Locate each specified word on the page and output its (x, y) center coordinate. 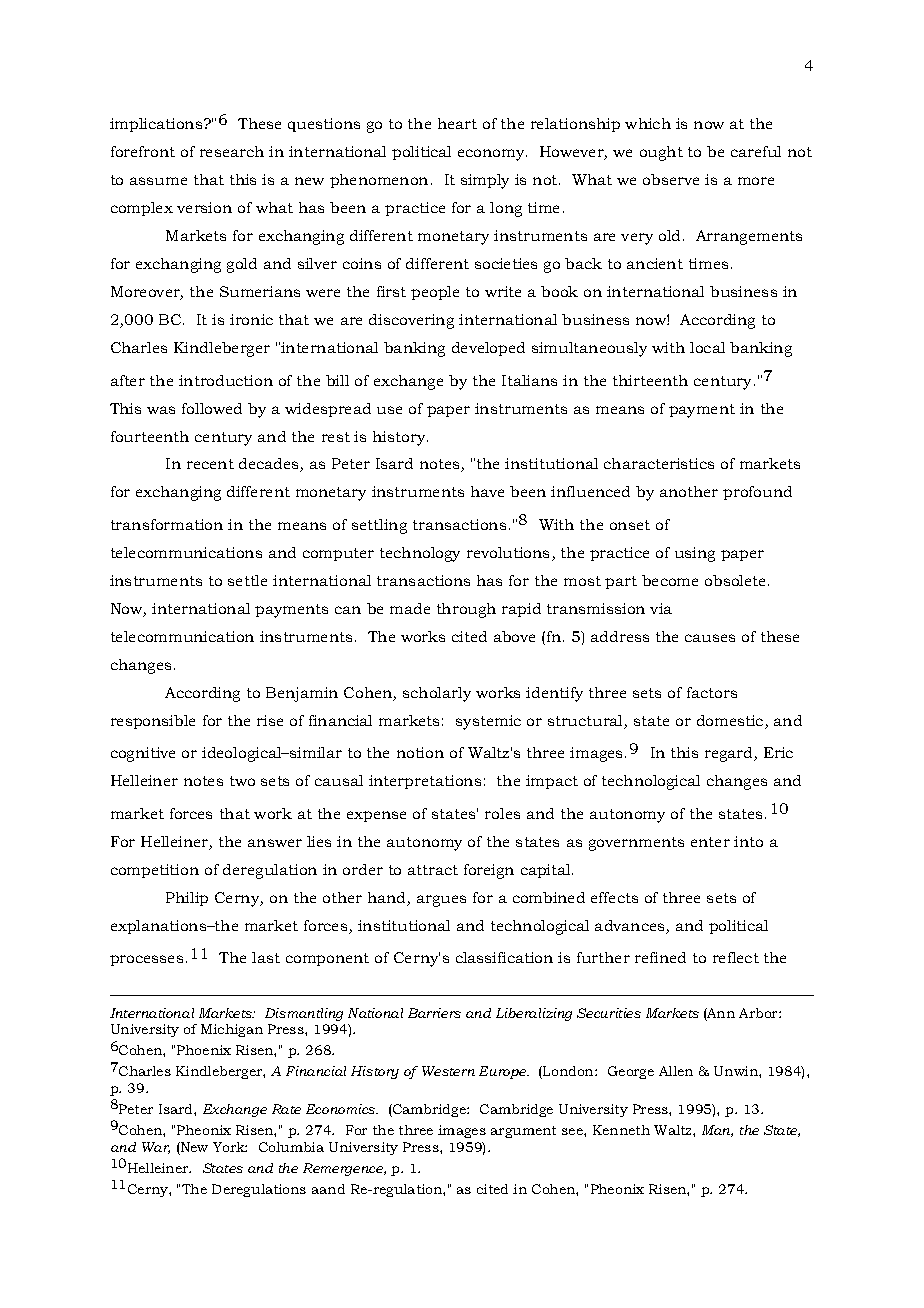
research (232, 151)
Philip (187, 899)
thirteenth (650, 380)
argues (441, 901)
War (156, 1148)
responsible (153, 722)
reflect (736, 957)
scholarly (437, 694)
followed (212, 408)
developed (488, 349)
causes (710, 638)
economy (492, 155)
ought (661, 153)
